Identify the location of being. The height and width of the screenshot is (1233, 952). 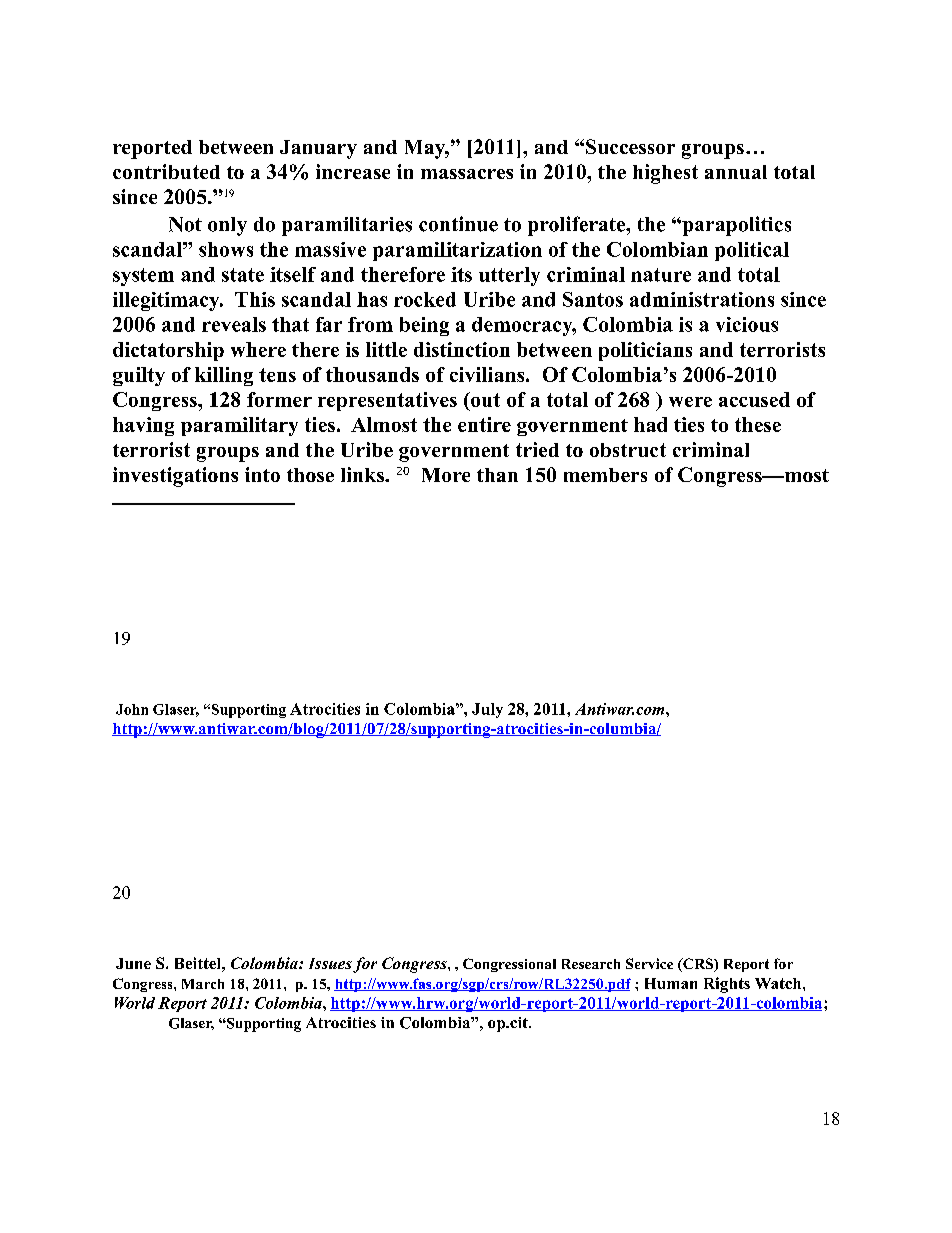
(424, 326).
